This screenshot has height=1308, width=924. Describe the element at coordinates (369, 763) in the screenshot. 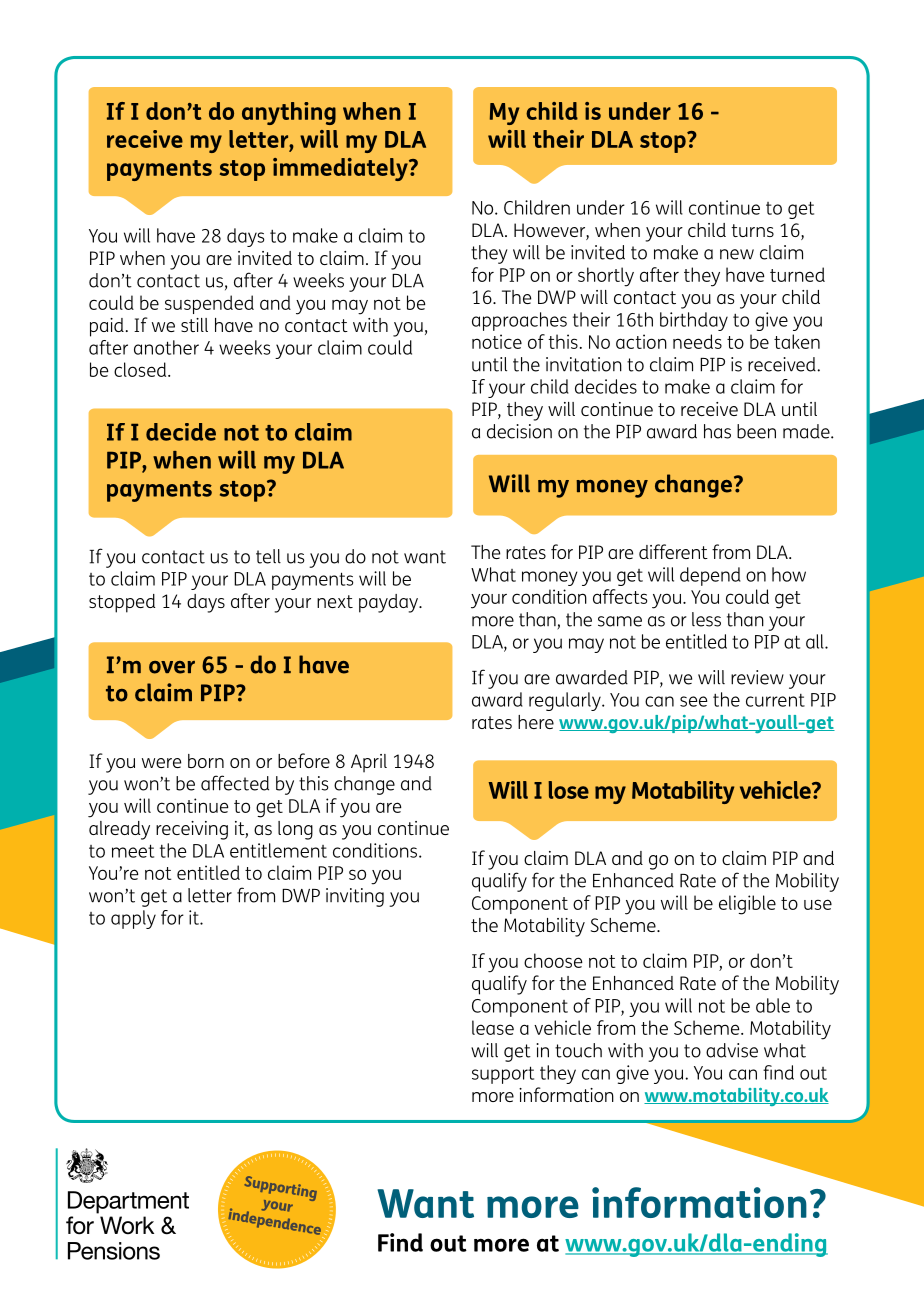

I see `April` at that location.
